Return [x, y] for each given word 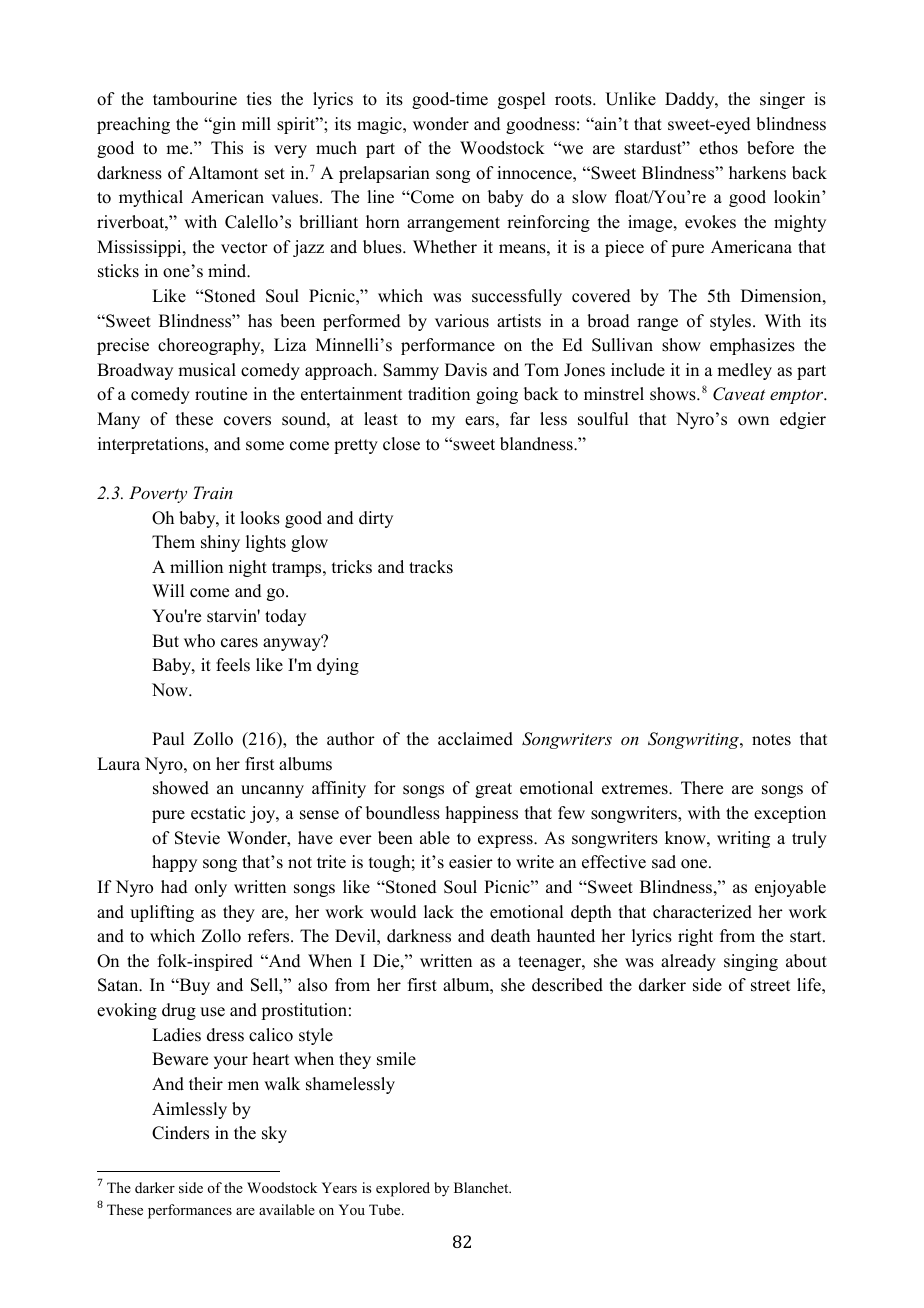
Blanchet [482, 1187]
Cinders [180, 1133]
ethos [718, 148]
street [770, 986]
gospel [521, 100]
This [227, 148]
